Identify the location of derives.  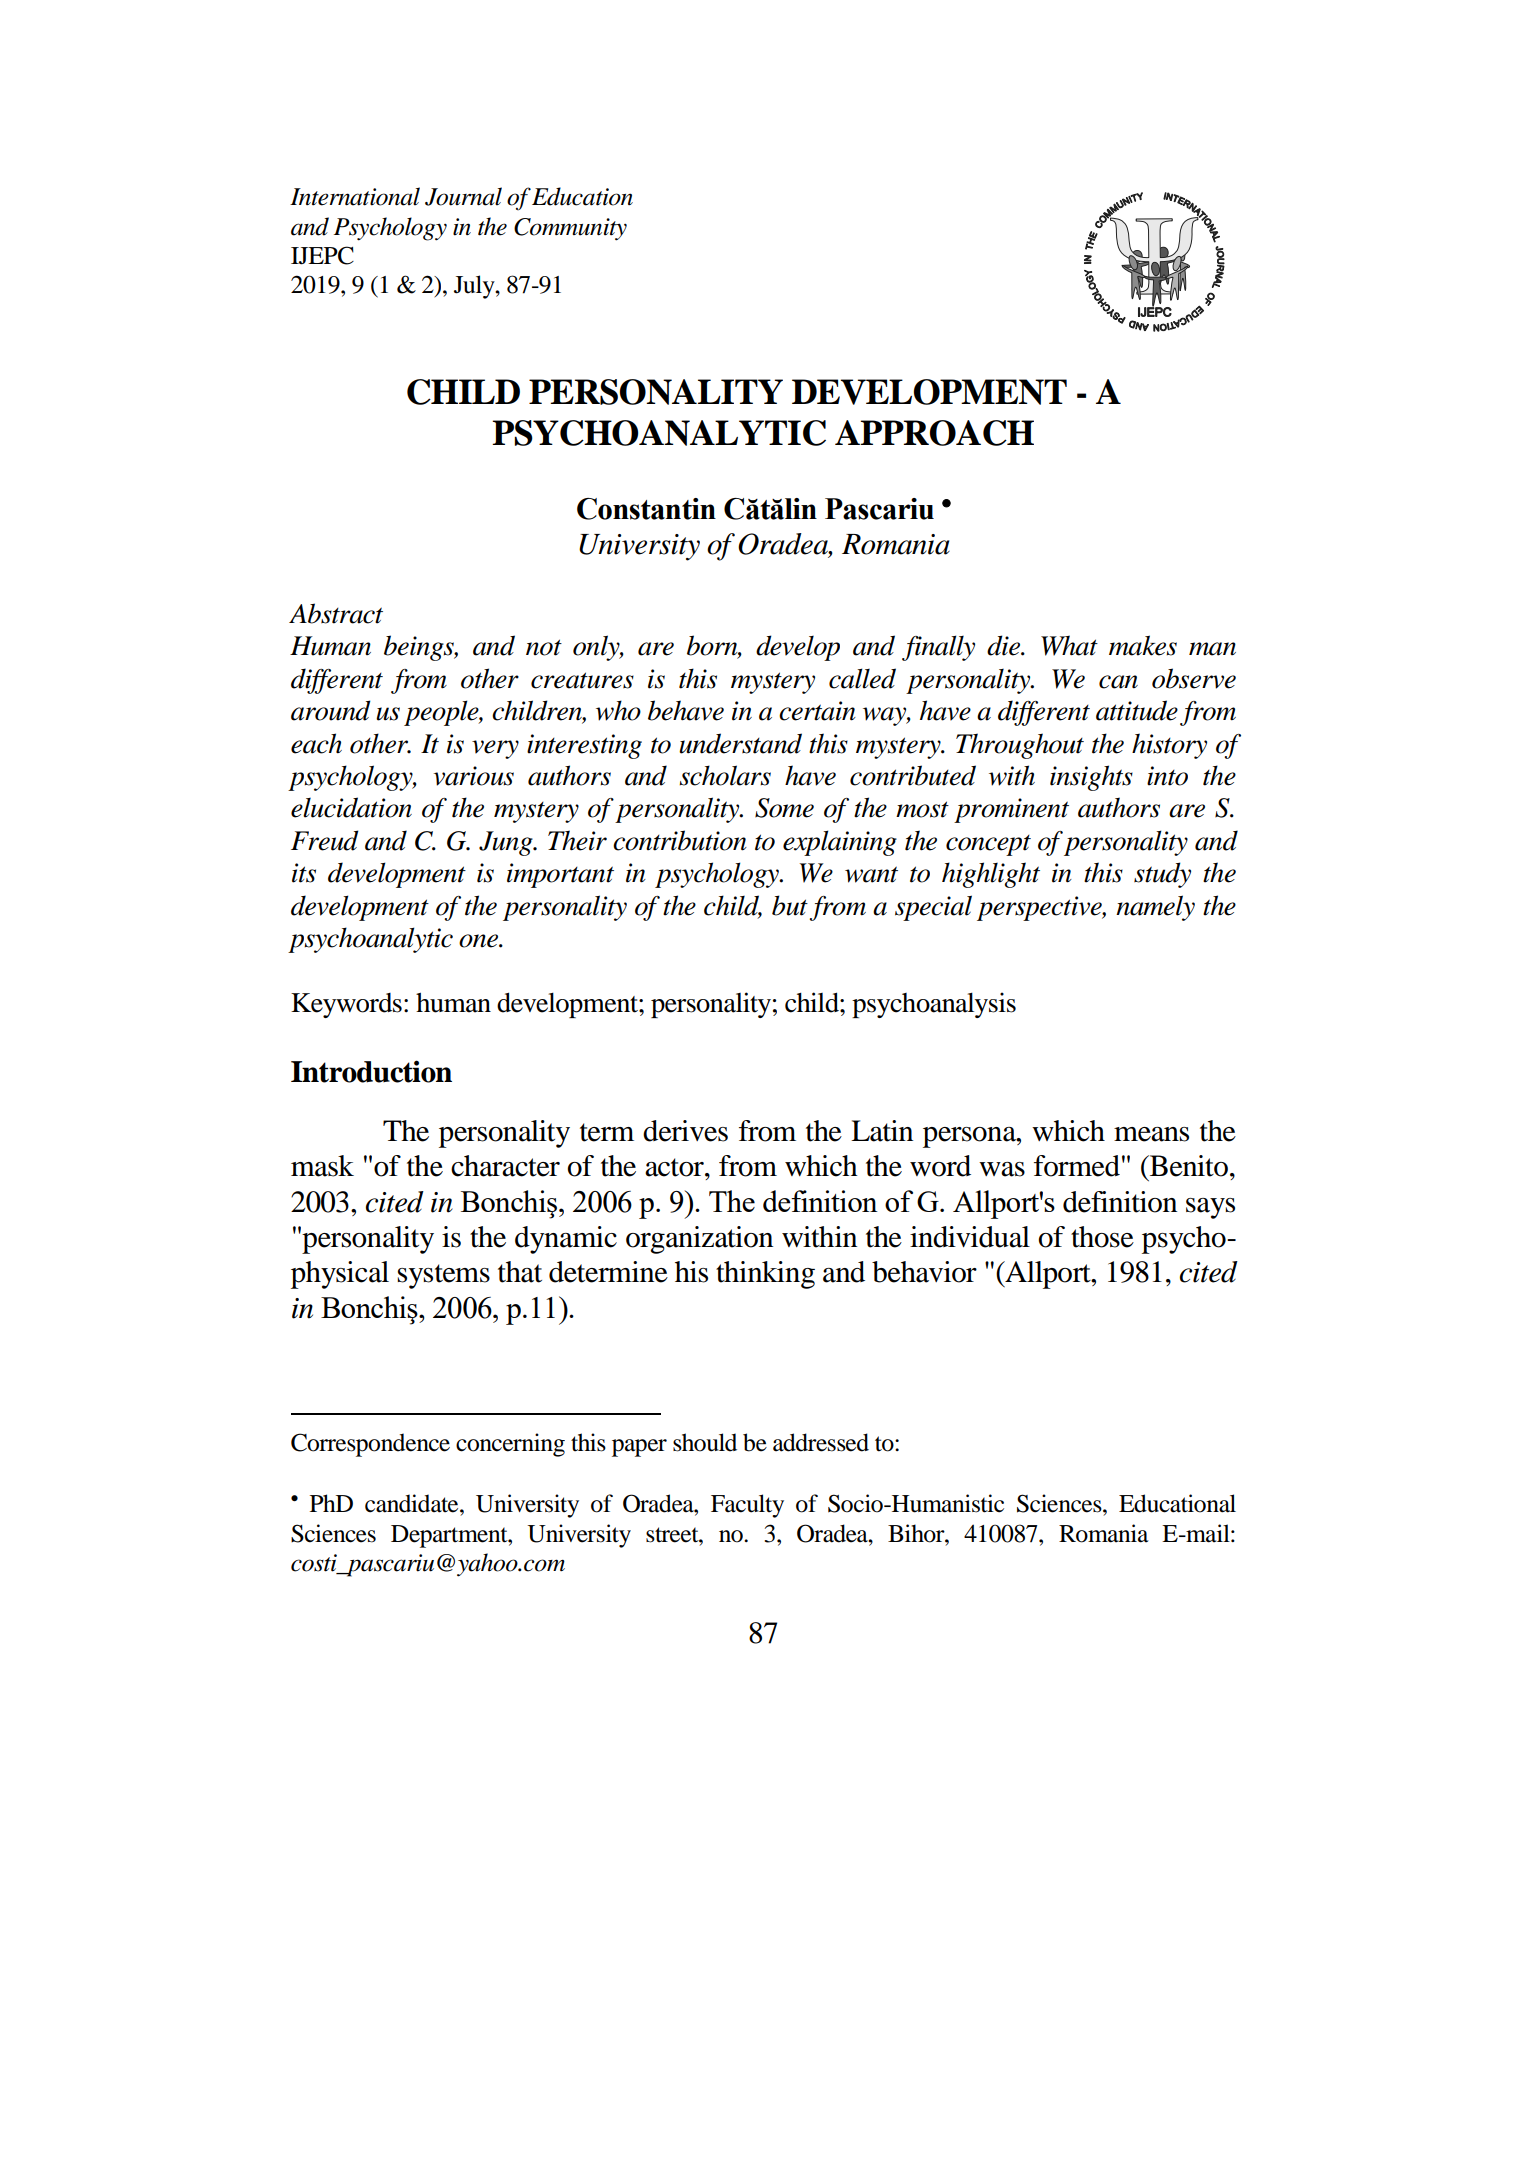
(685, 1131).
